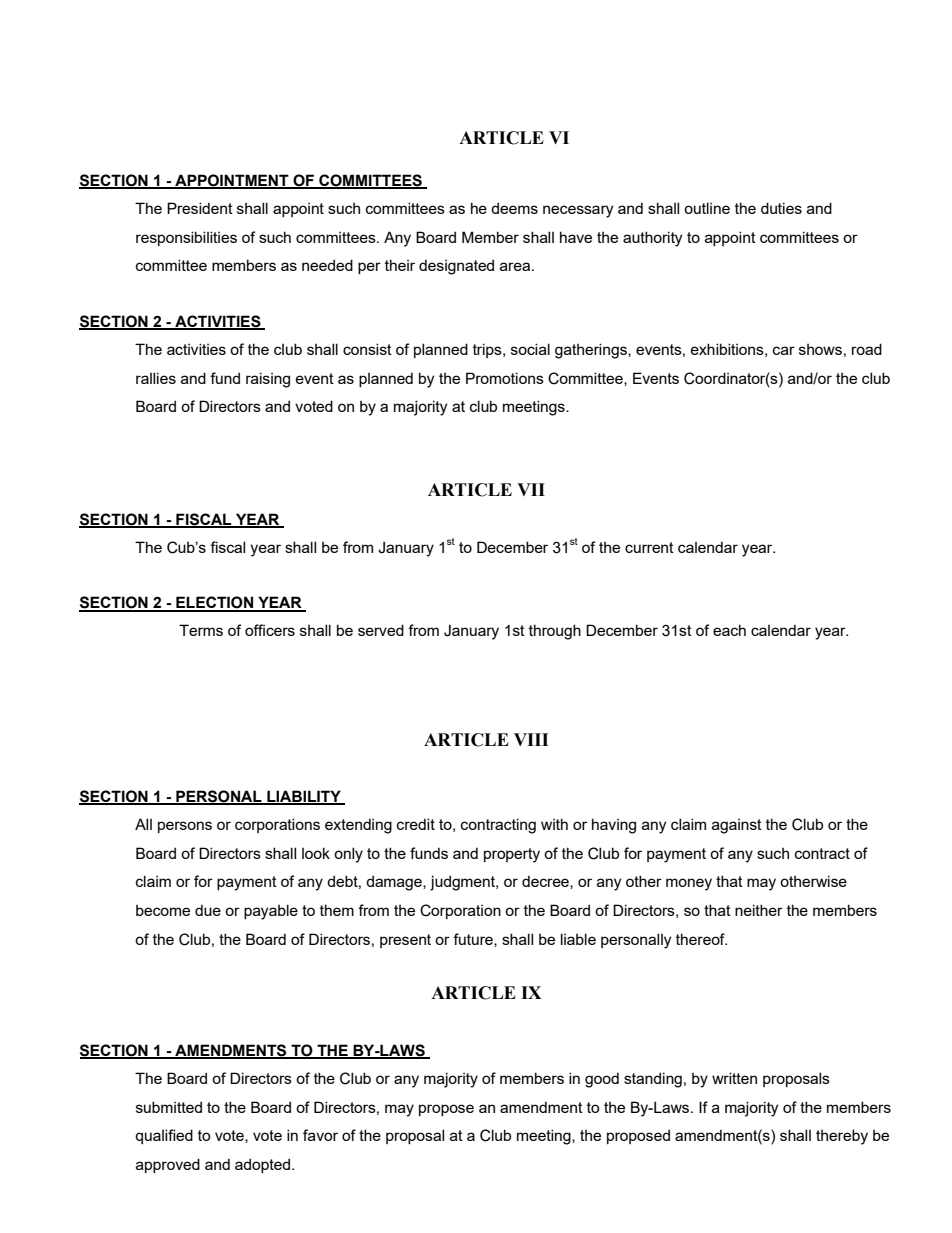  What do you see at coordinates (271, 912) in the page?
I see `payable` at bounding box center [271, 912].
